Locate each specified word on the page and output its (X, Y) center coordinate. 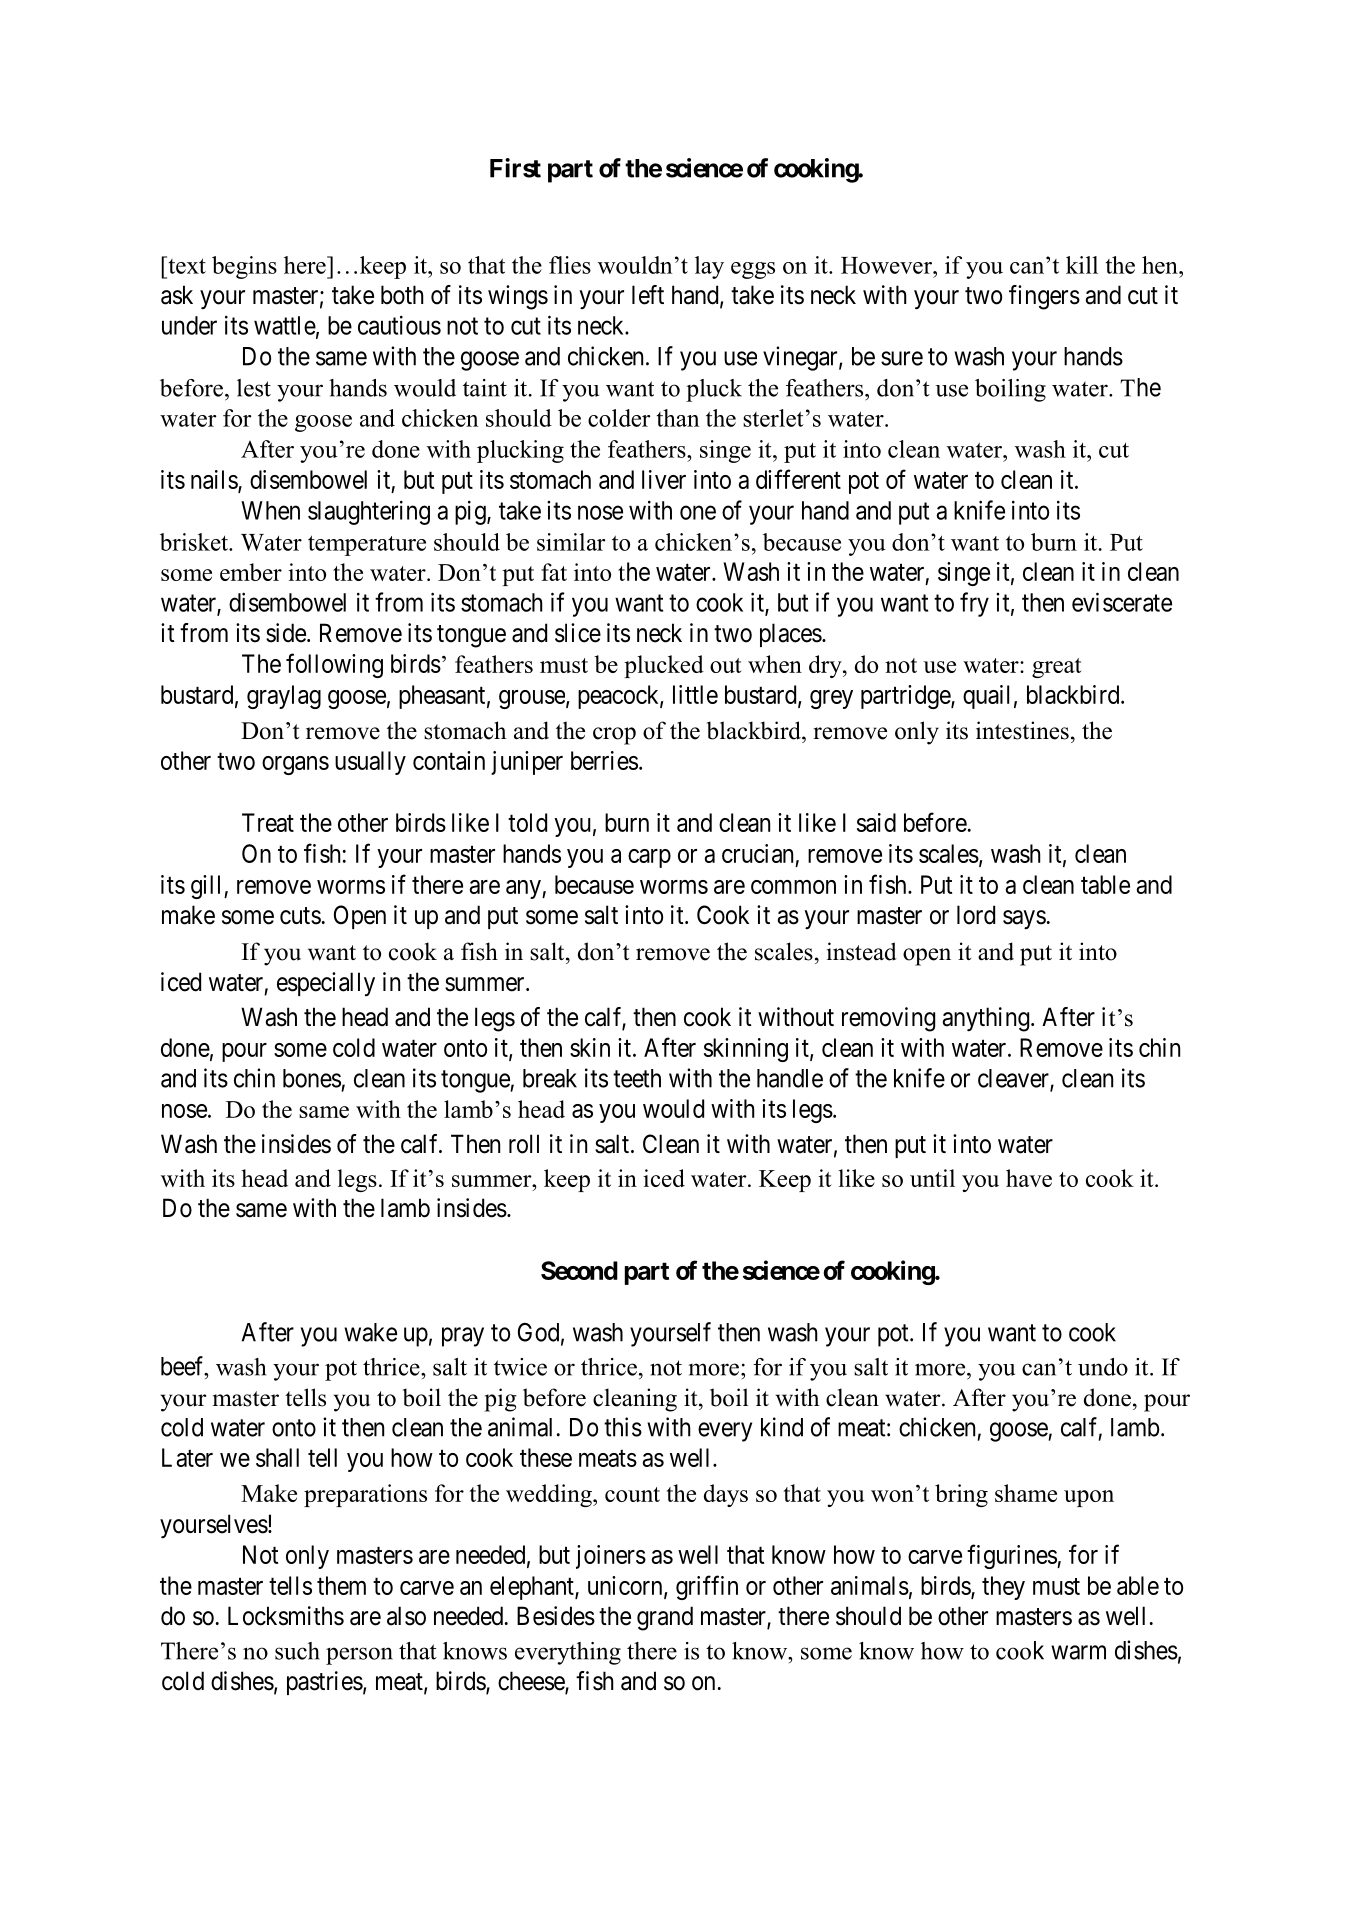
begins (244, 267)
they (1003, 1588)
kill (1082, 265)
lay (709, 267)
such (297, 1651)
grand (665, 1618)
